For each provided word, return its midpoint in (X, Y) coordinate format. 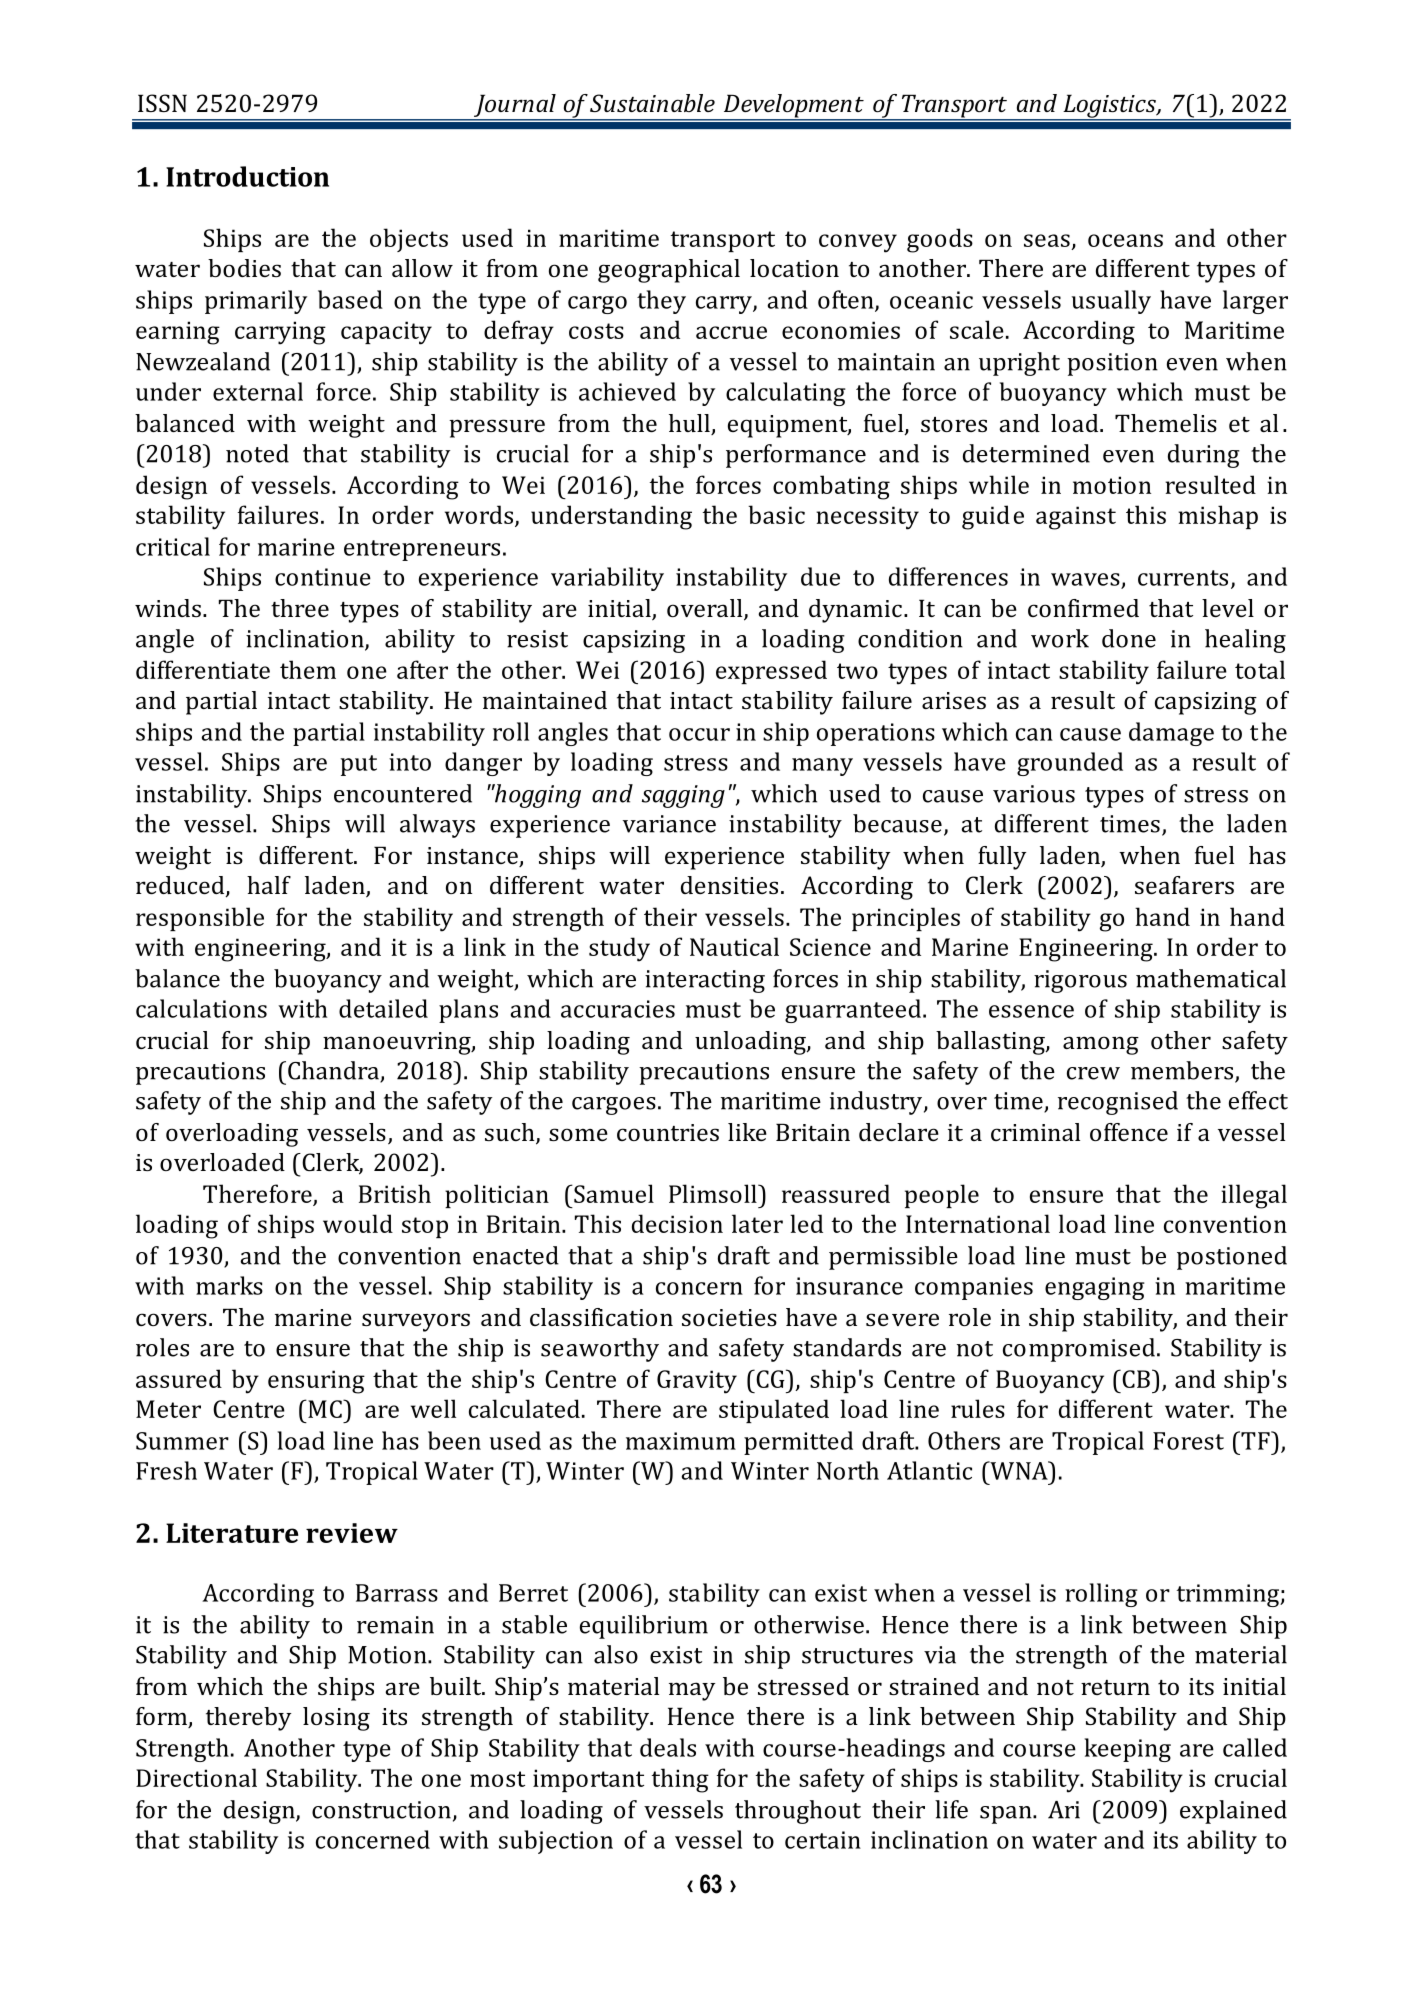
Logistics (1109, 107)
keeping (1128, 1750)
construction (381, 1810)
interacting (705, 981)
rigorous (1080, 981)
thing (680, 1780)
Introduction (247, 176)
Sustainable (652, 103)
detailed (383, 1008)
